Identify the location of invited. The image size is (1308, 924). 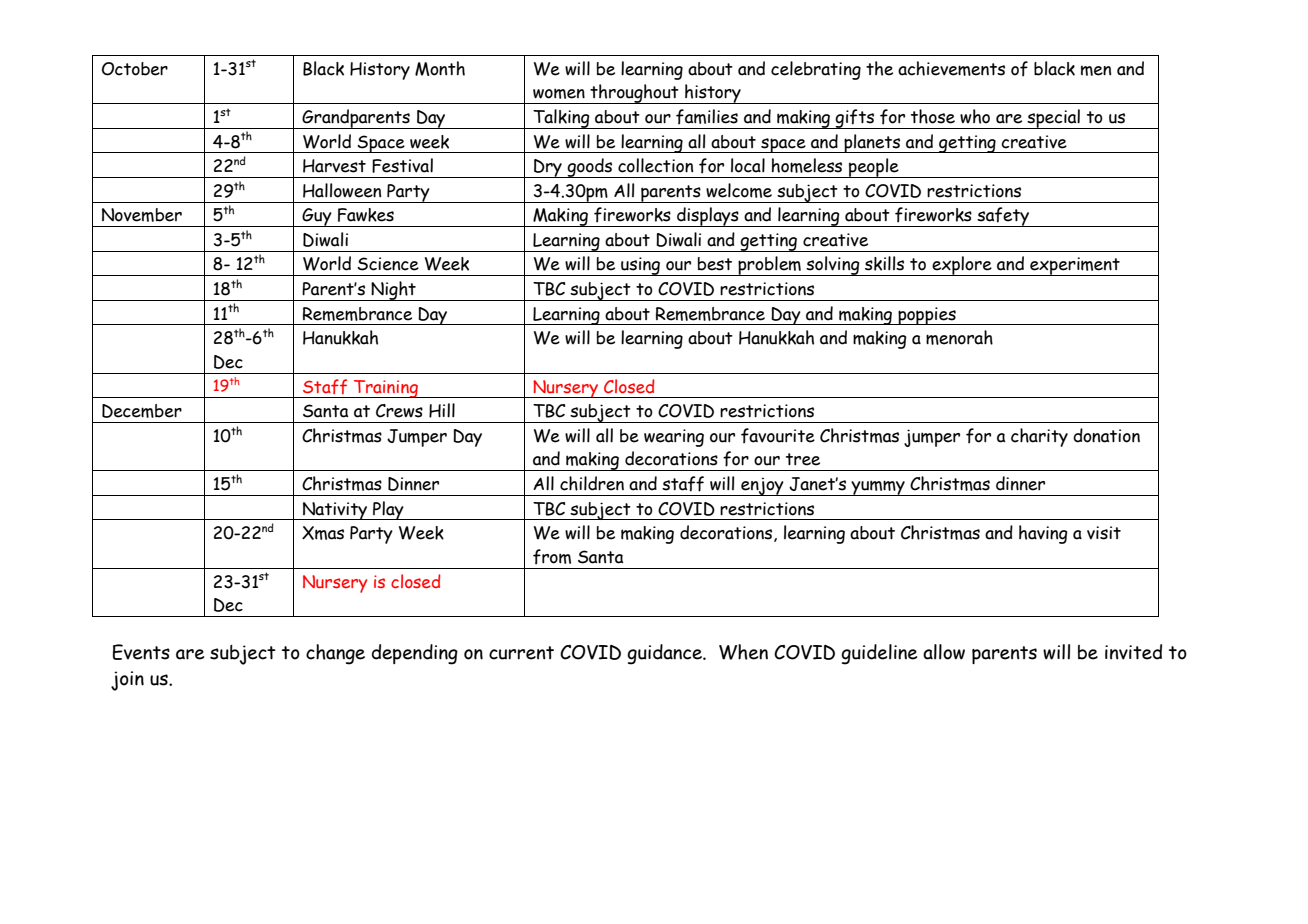
(1133, 652).
